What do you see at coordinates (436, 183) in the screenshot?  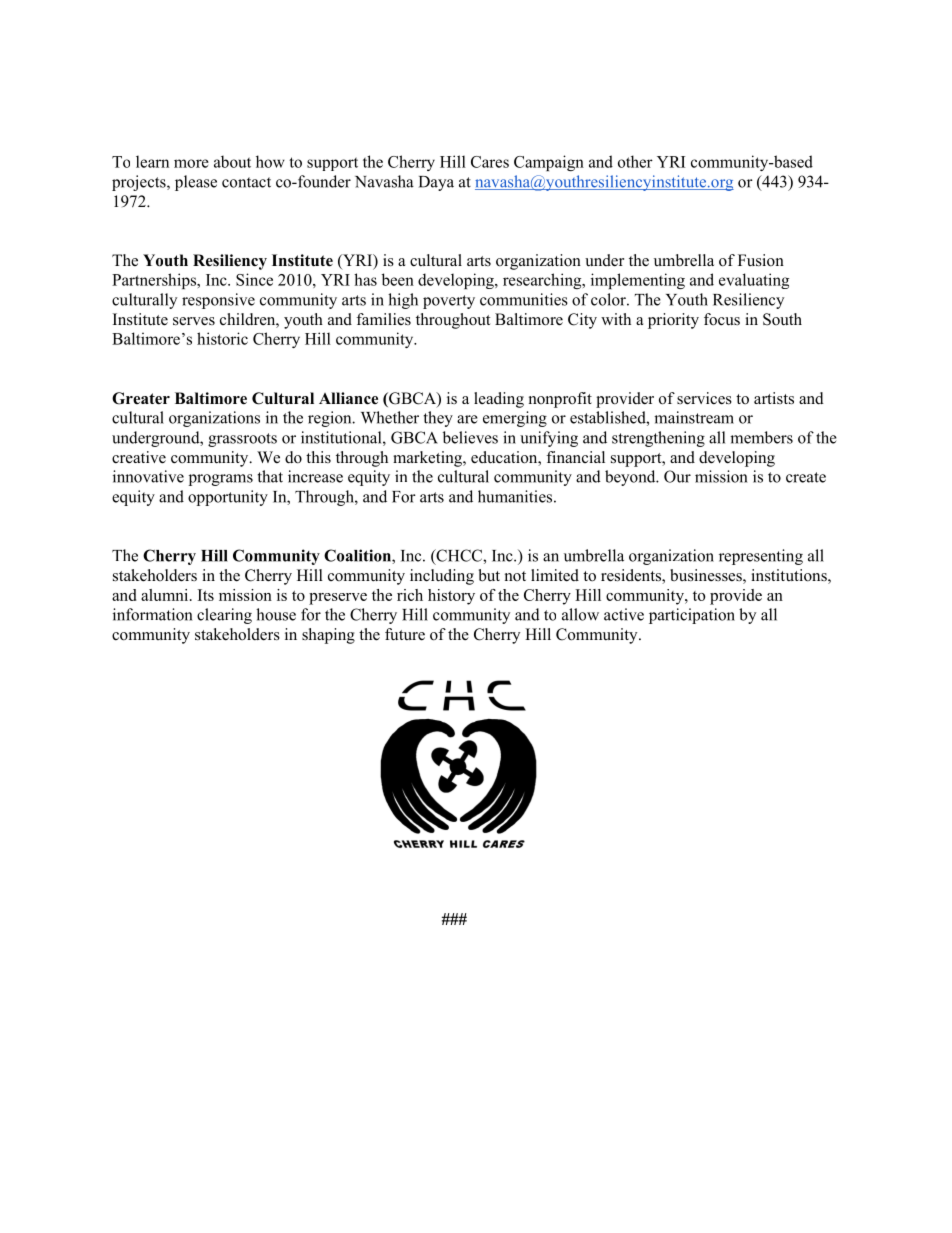 I see `Daya` at bounding box center [436, 183].
